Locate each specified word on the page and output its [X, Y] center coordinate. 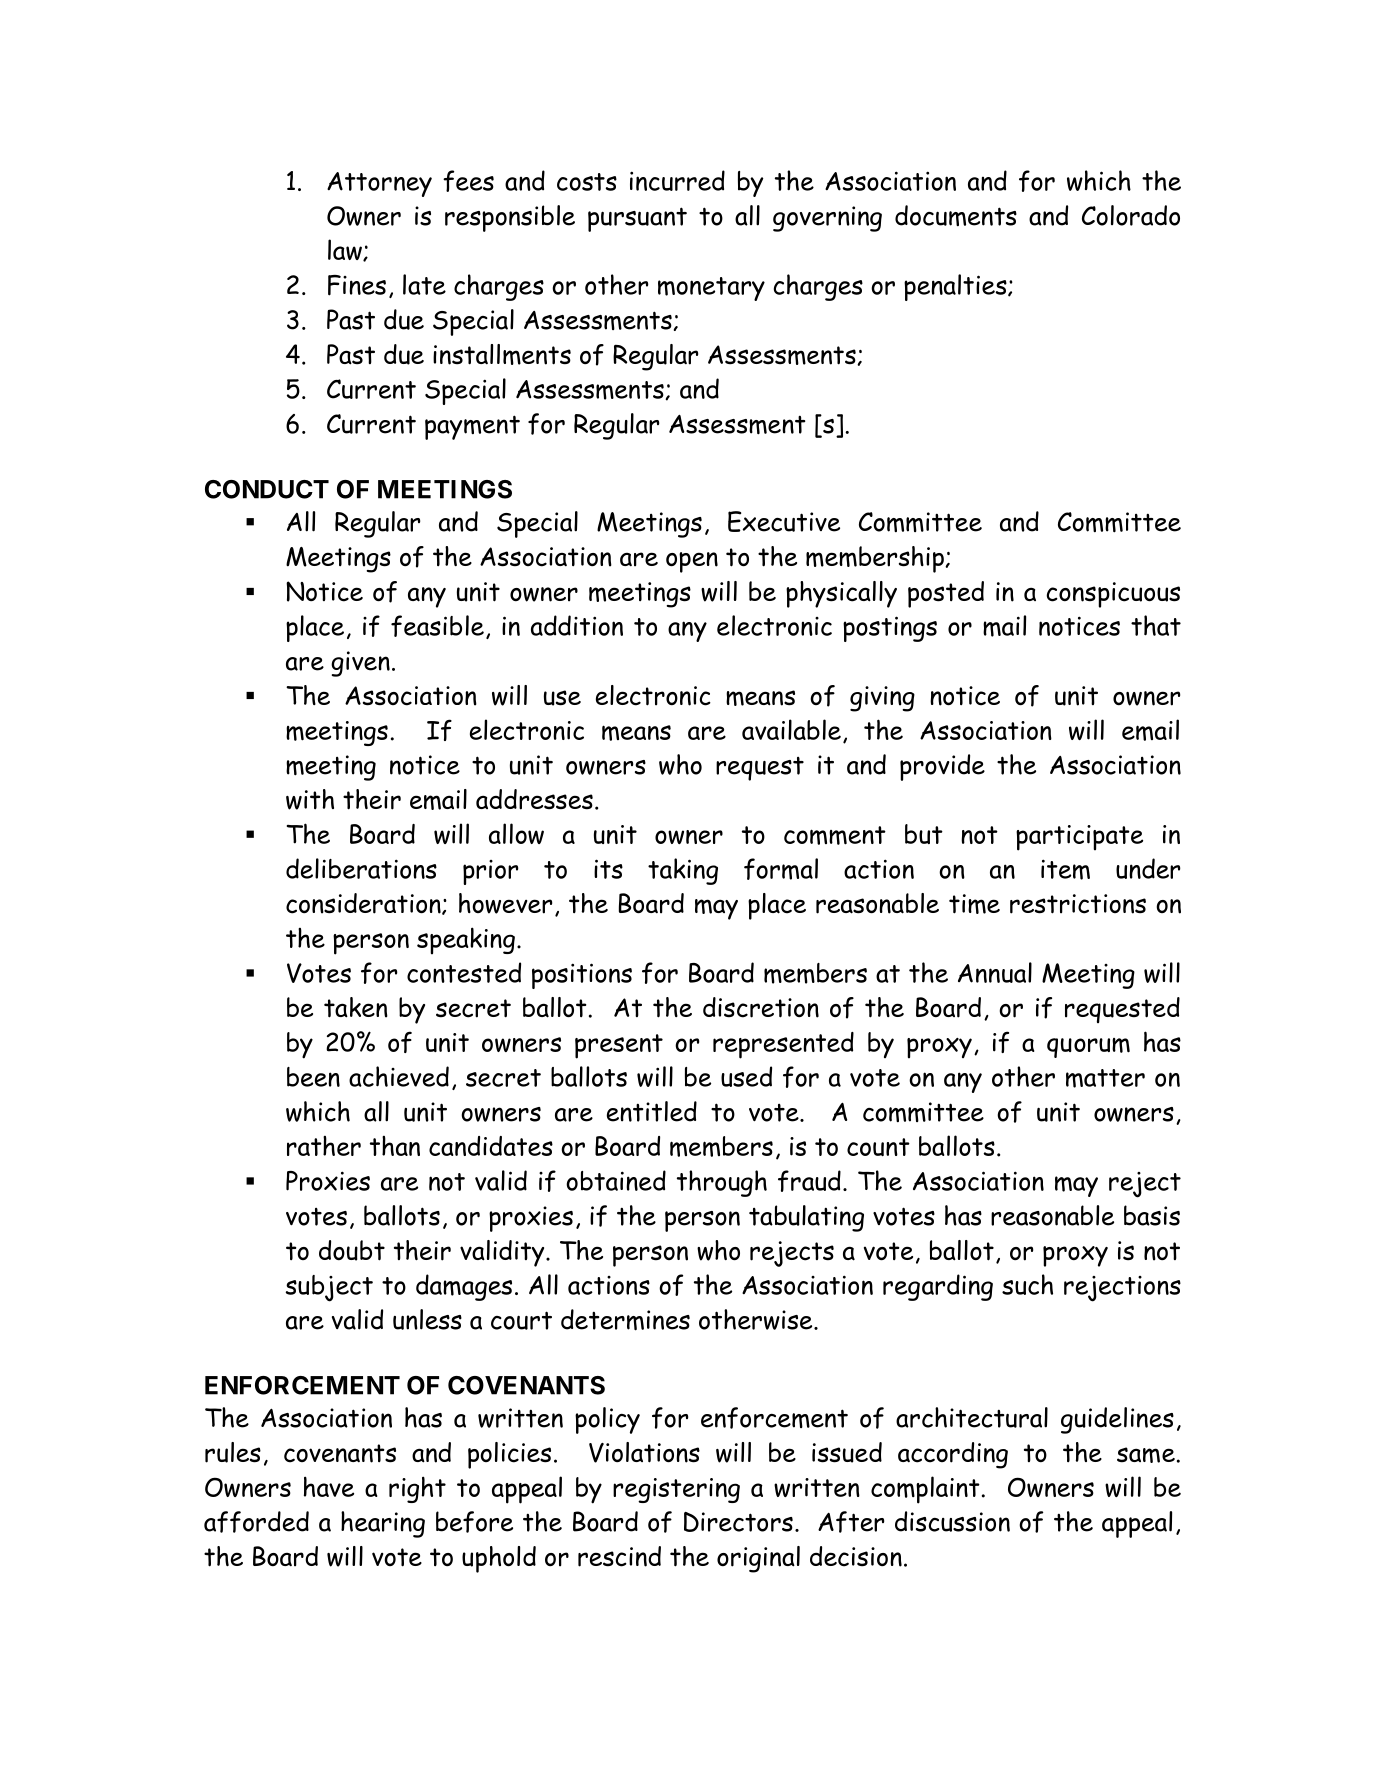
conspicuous [1113, 595]
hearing [383, 1524]
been [313, 1077]
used [746, 1076]
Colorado [1131, 215]
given [360, 664]
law [346, 250]
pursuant [637, 219]
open [692, 562]
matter [1105, 1078]
